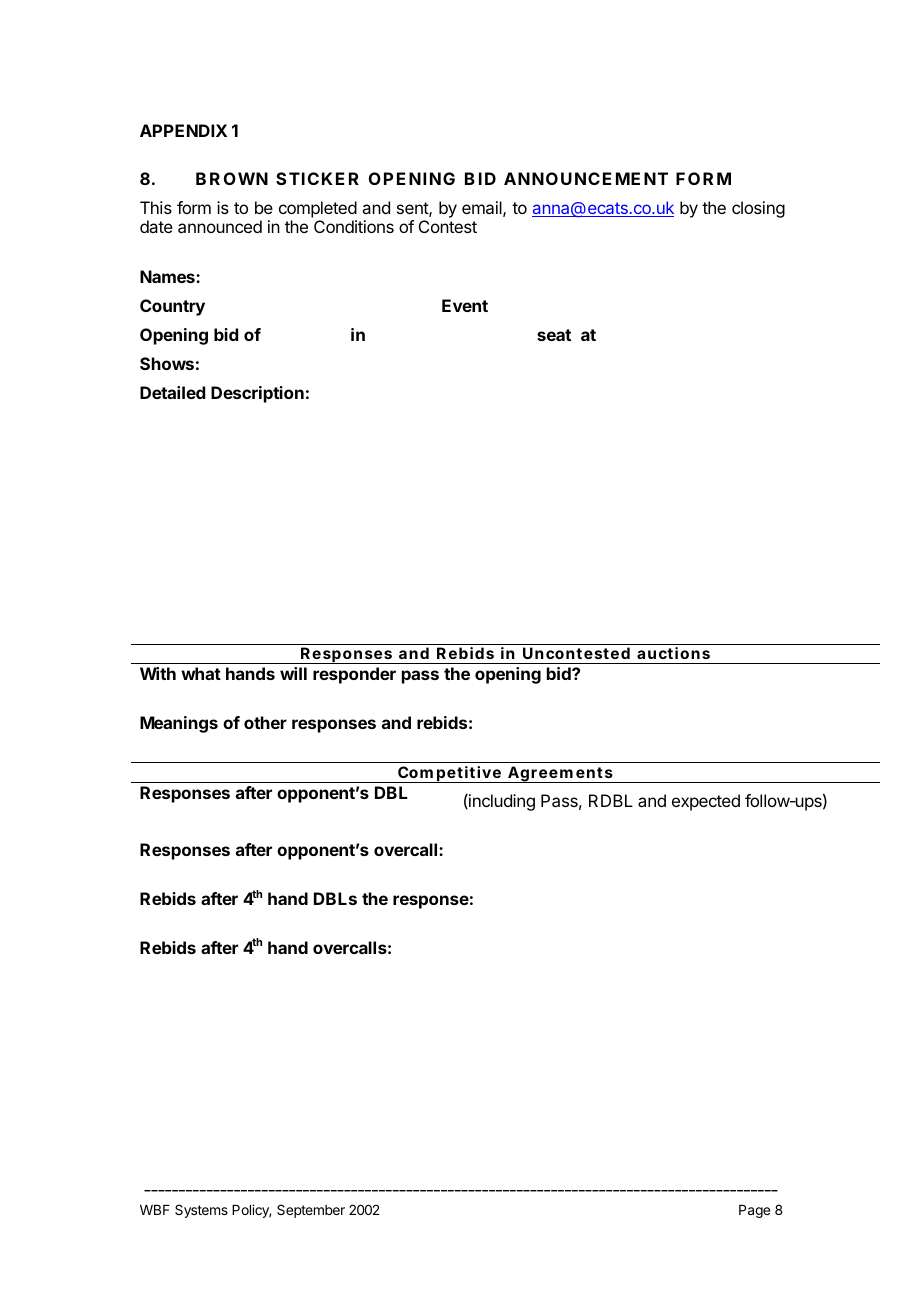  What do you see at coordinates (554, 335) in the image?
I see `seat` at bounding box center [554, 335].
